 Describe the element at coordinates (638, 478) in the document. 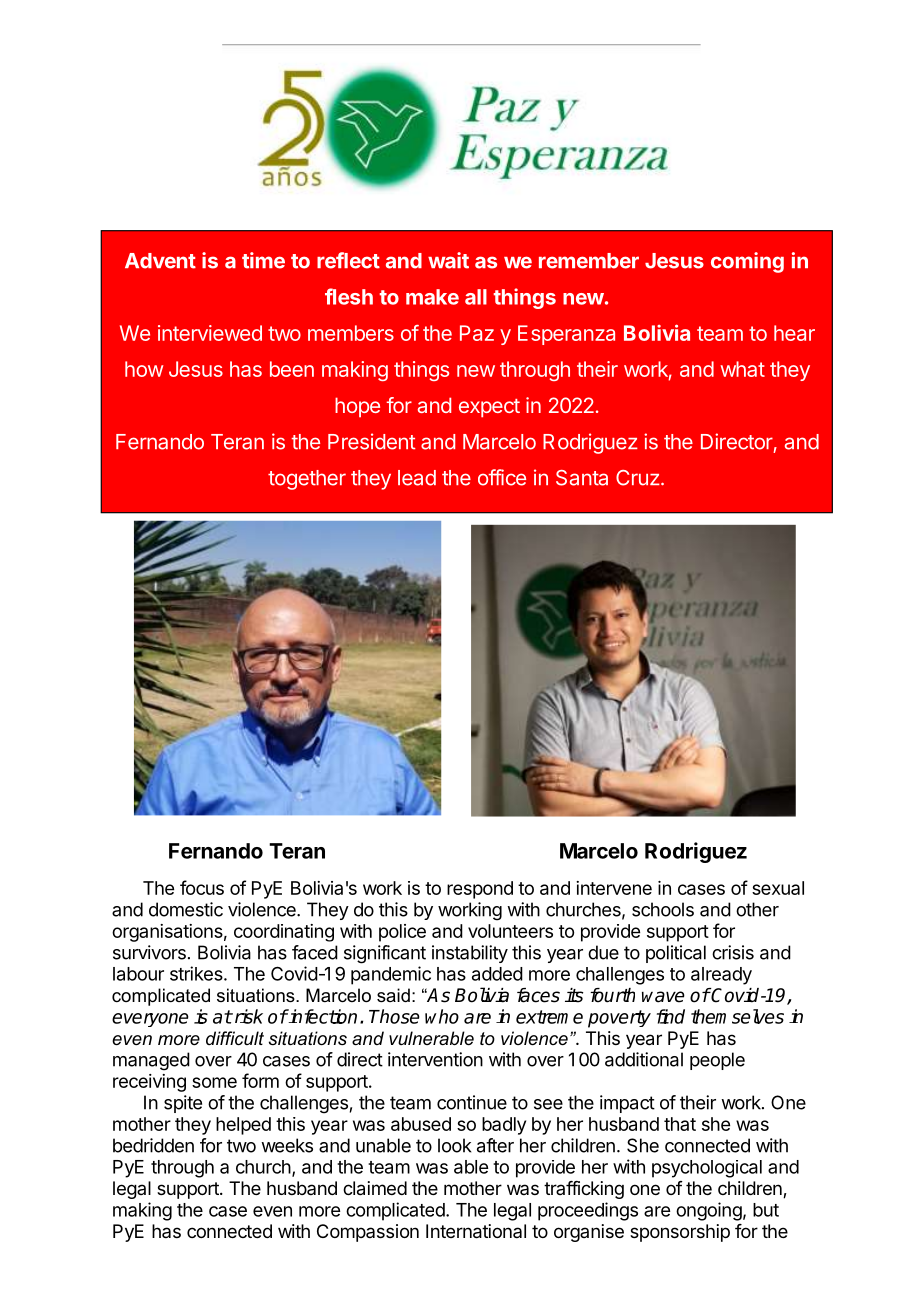

I see `Cruz` at that location.
